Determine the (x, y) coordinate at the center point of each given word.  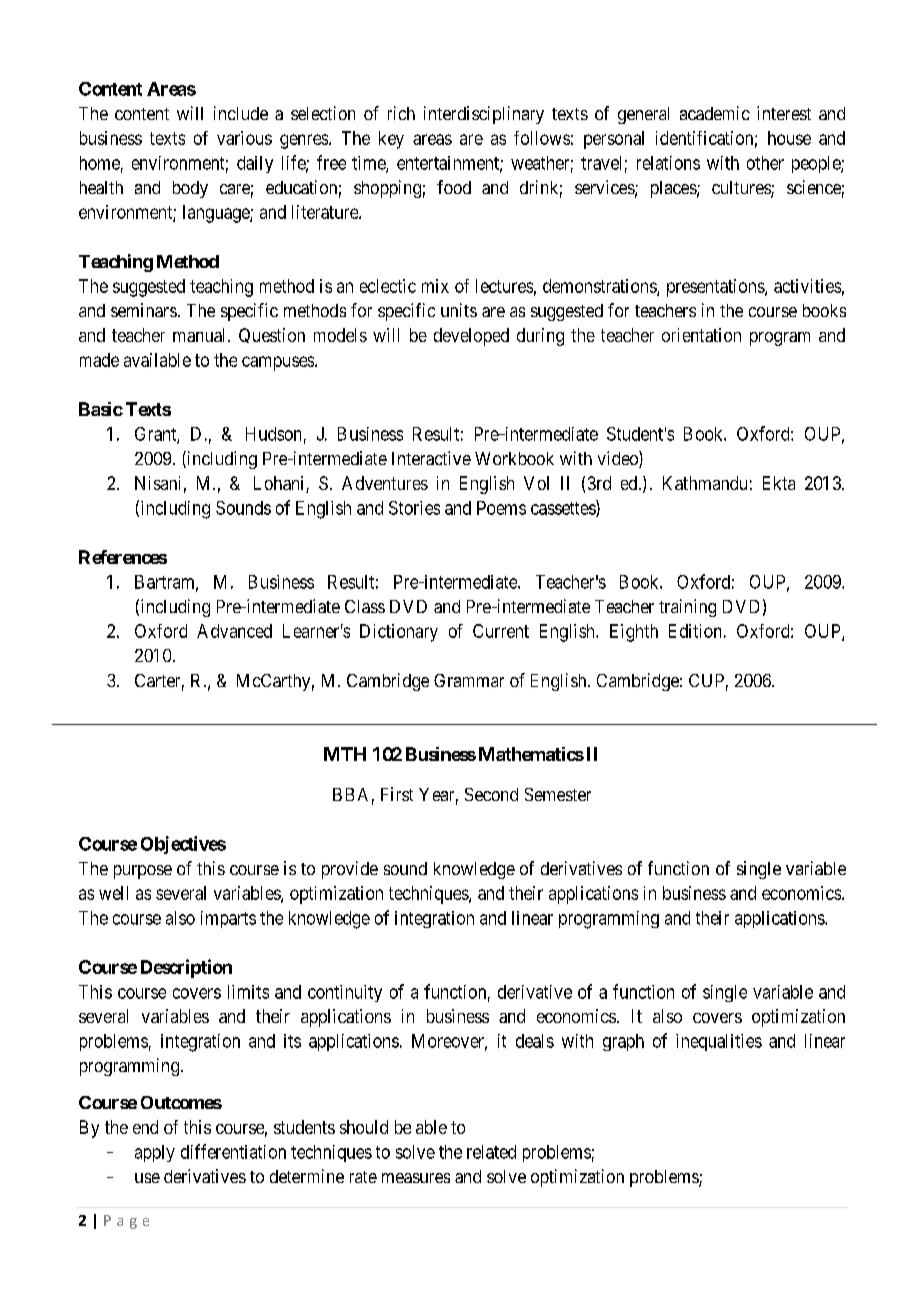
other (765, 163)
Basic (101, 409)
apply (155, 1153)
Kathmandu (705, 483)
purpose (143, 872)
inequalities (719, 1042)
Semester (558, 794)
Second (491, 794)
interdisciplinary (484, 115)
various (244, 138)
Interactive (431, 458)
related (491, 1152)
